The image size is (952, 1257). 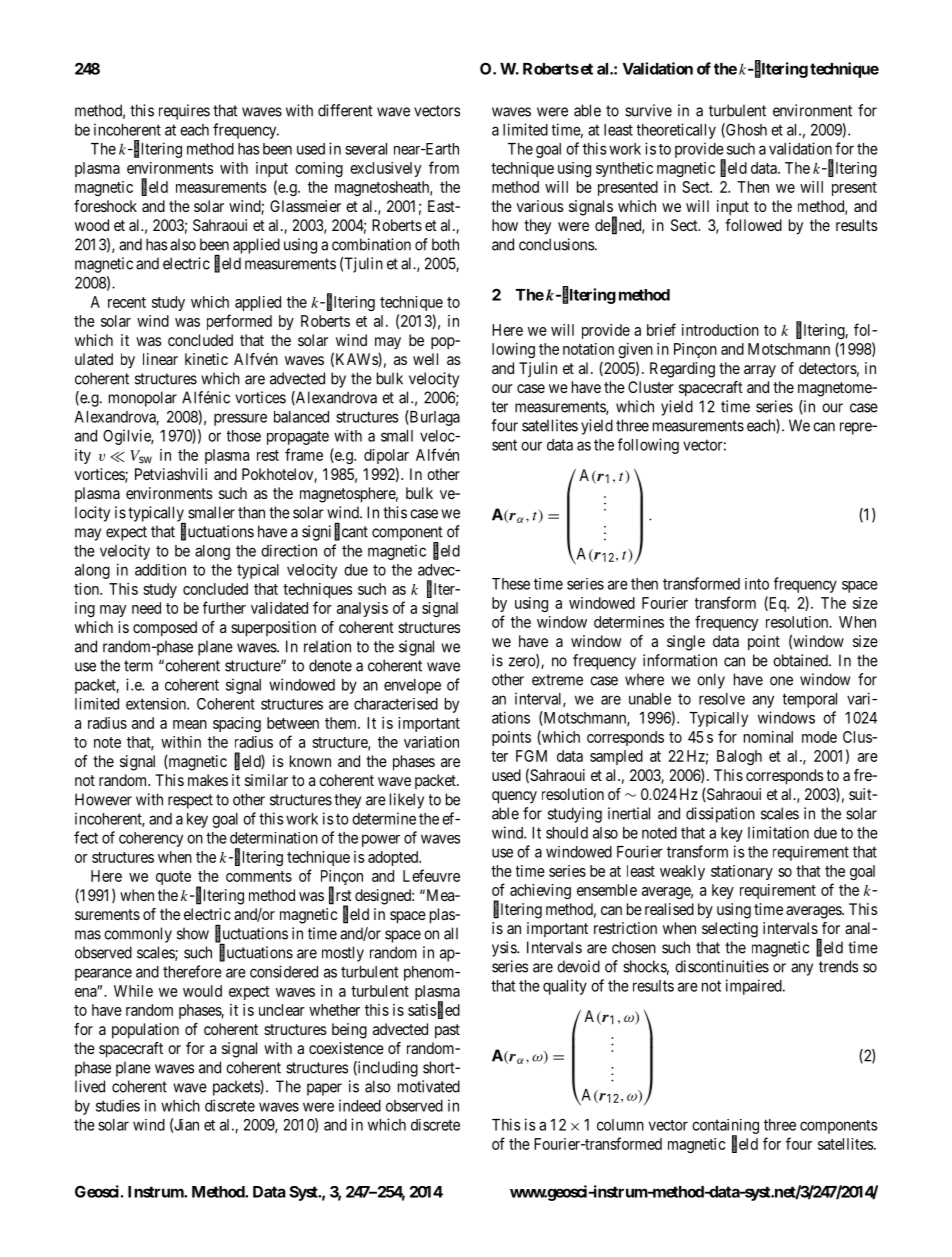 I want to click on composed, so click(x=165, y=629).
